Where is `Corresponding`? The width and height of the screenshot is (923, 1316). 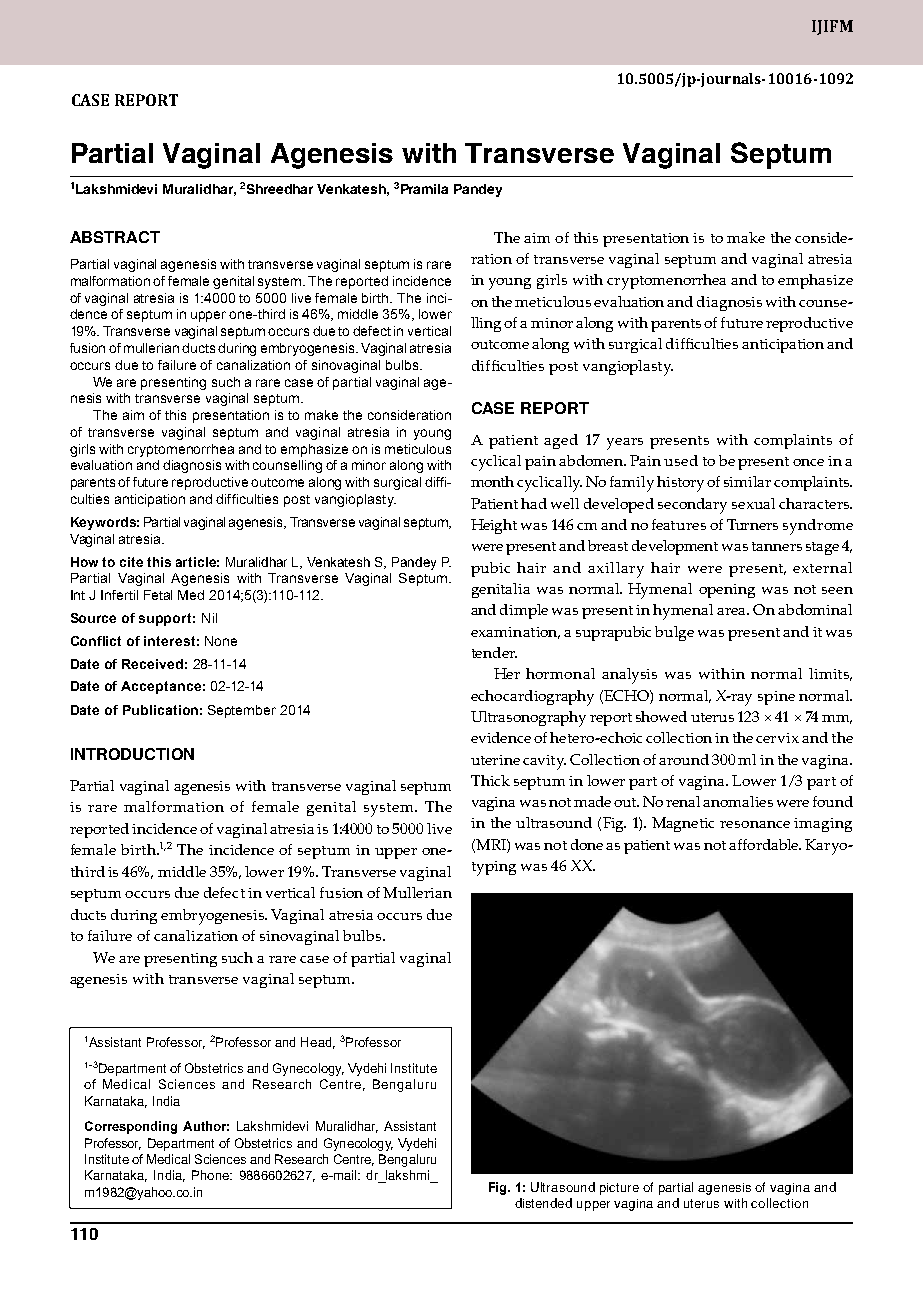 Corresponding is located at coordinates (131, 1127).
